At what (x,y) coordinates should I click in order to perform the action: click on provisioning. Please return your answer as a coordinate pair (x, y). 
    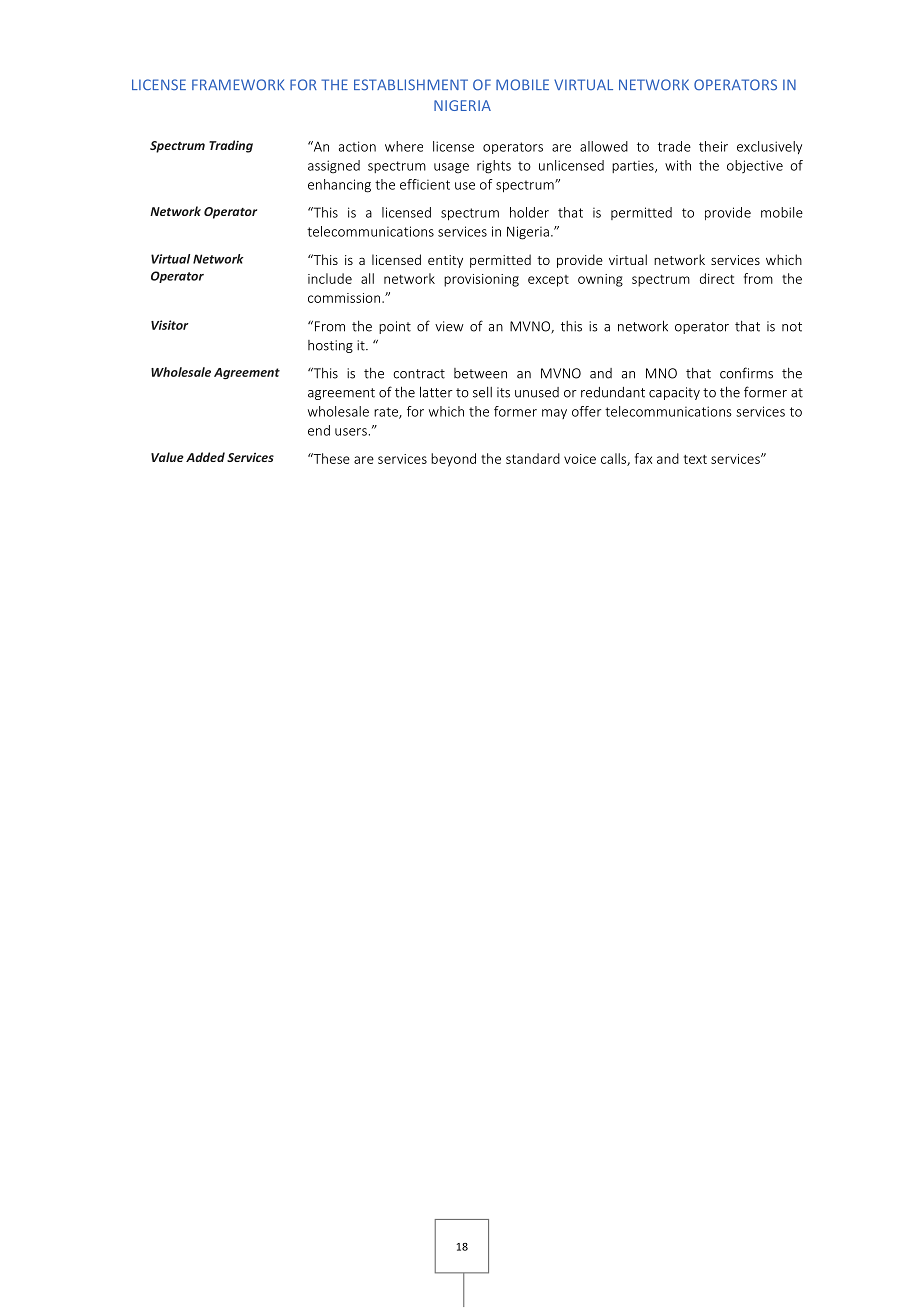
    Looking at the image, I should click on (481, 280).
